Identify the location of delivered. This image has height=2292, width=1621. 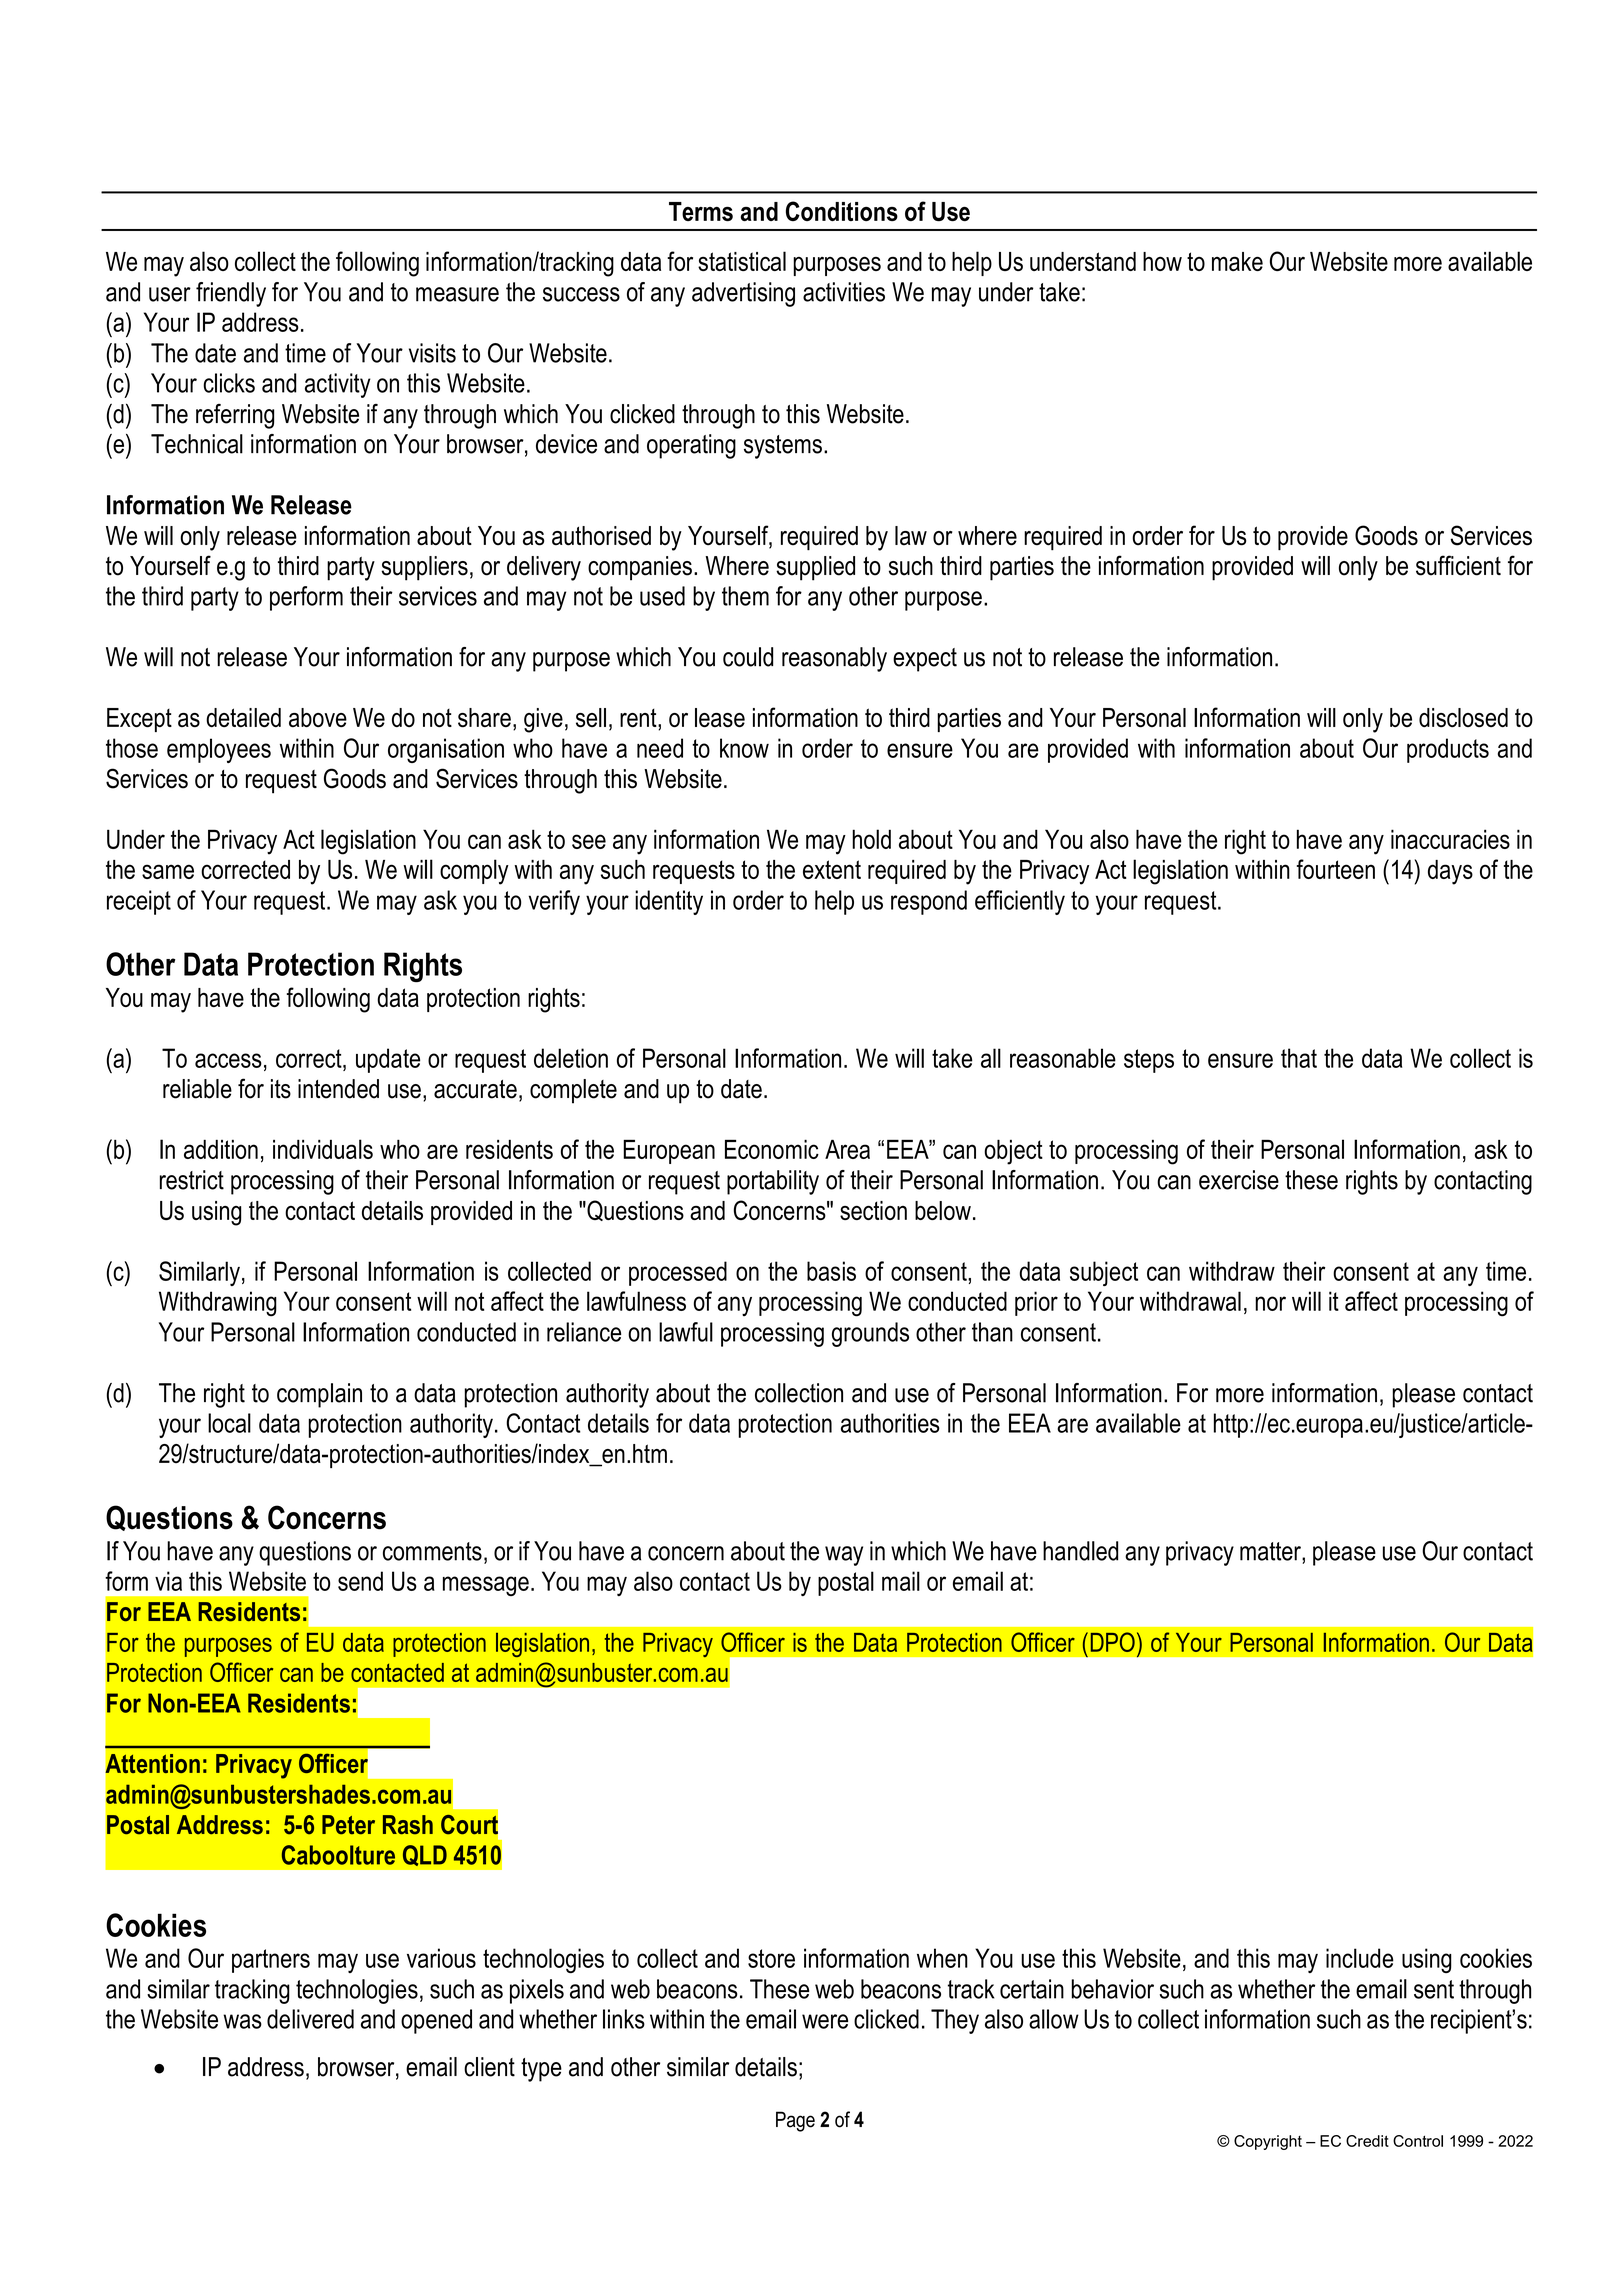
(310, 2019).
